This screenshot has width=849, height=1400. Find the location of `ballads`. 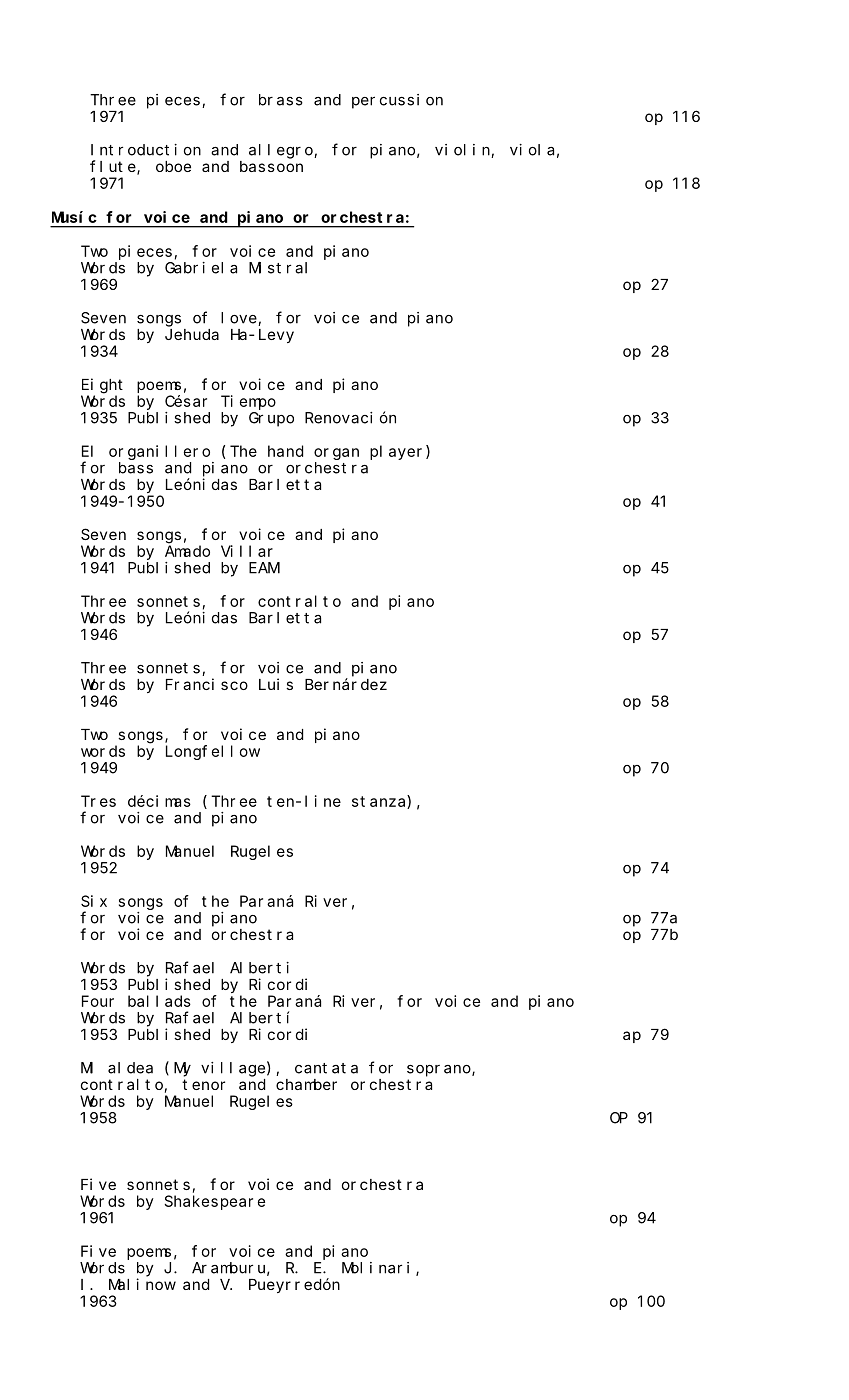

ballads is located at coordinates (159, 1001).
